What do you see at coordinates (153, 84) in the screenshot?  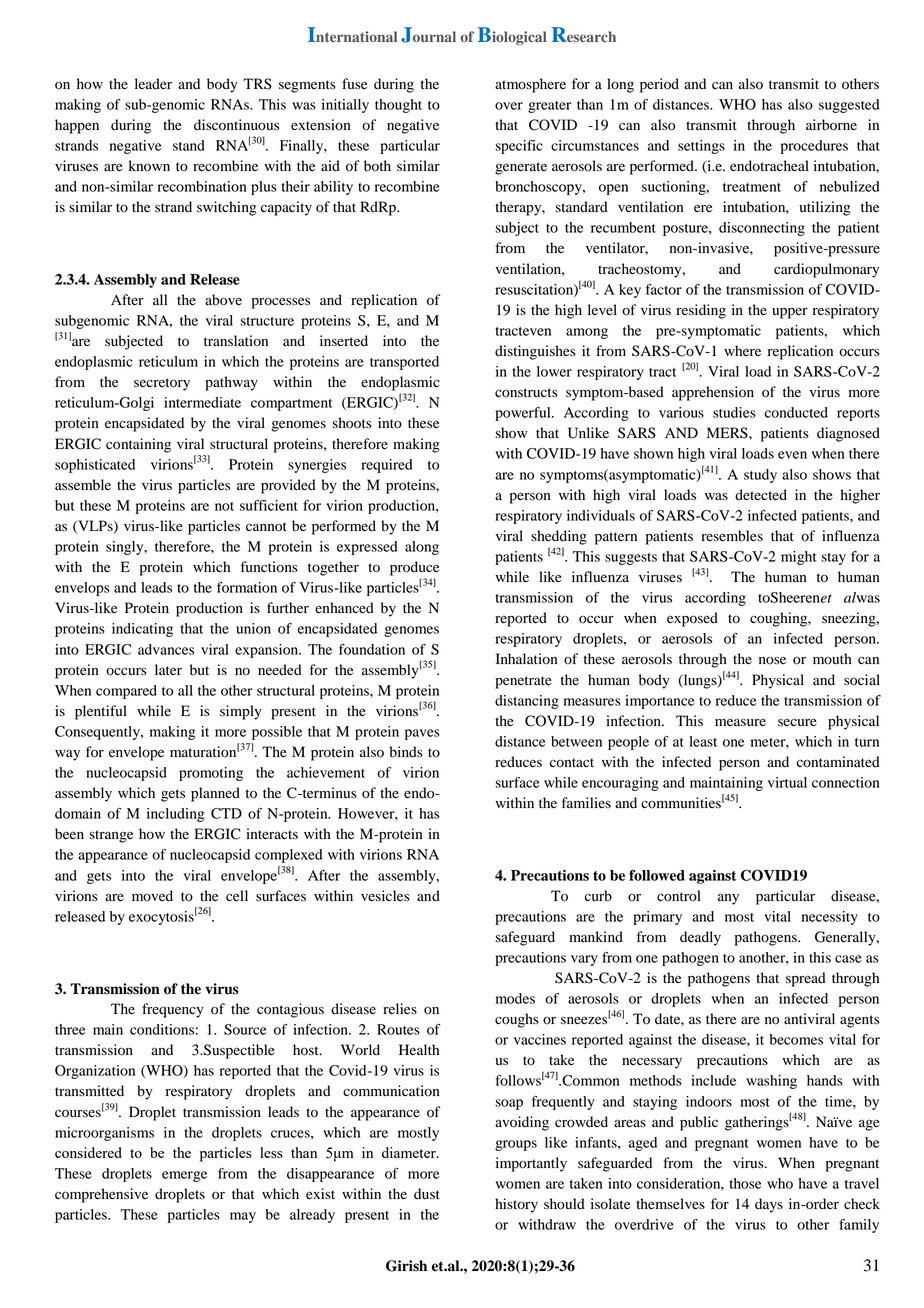 I see `leader` at bounding box center [153, 84].
